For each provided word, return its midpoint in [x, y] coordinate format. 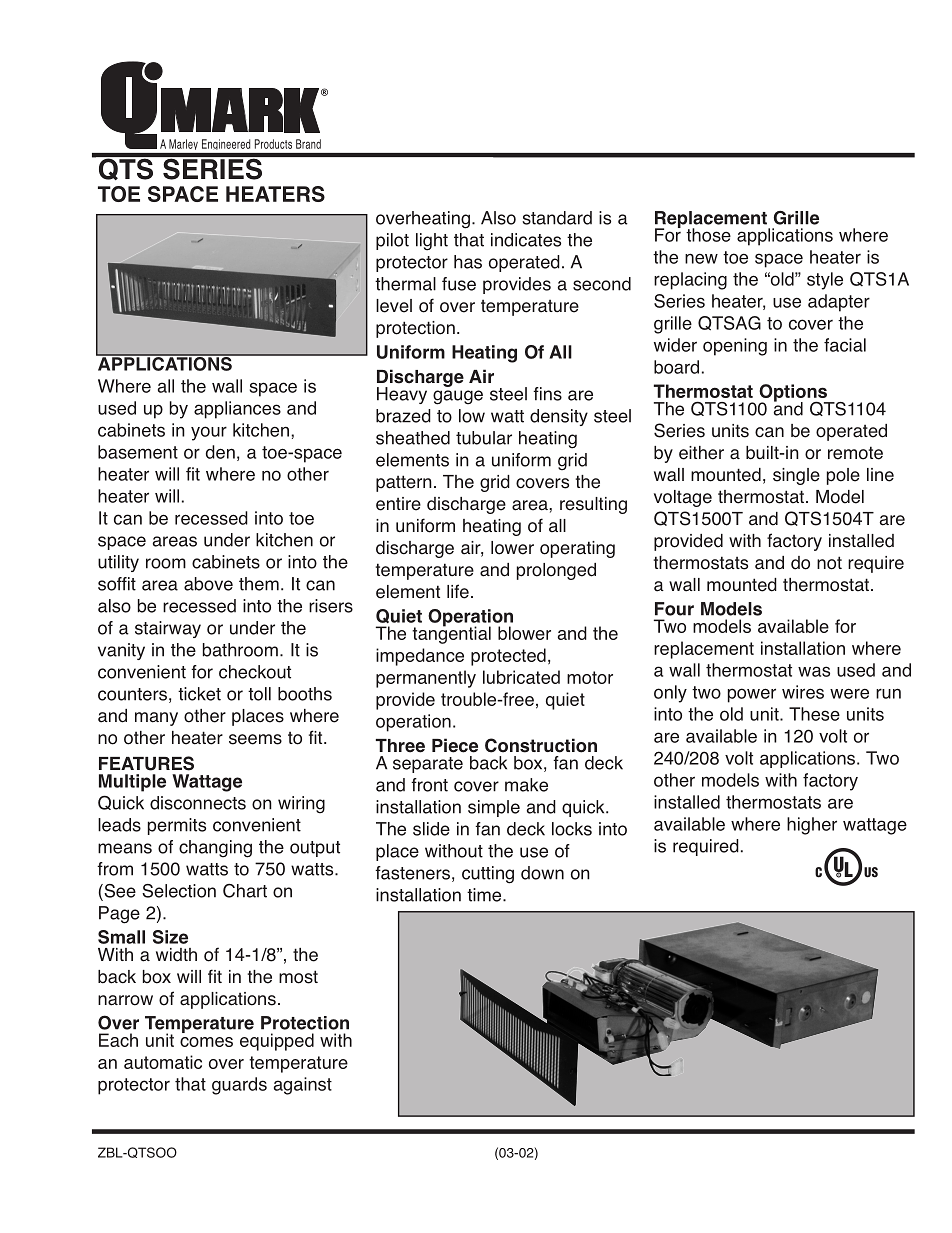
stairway [168, 629]
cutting [488, 875]
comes [206, 1042]
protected [508, 657]
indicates [526, 240]
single [796, 476]
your [209, 433]
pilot [392, 241]
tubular [484, 438]
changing [215, 849]
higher [812, 826]
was [814, 671]
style [825, 281]
